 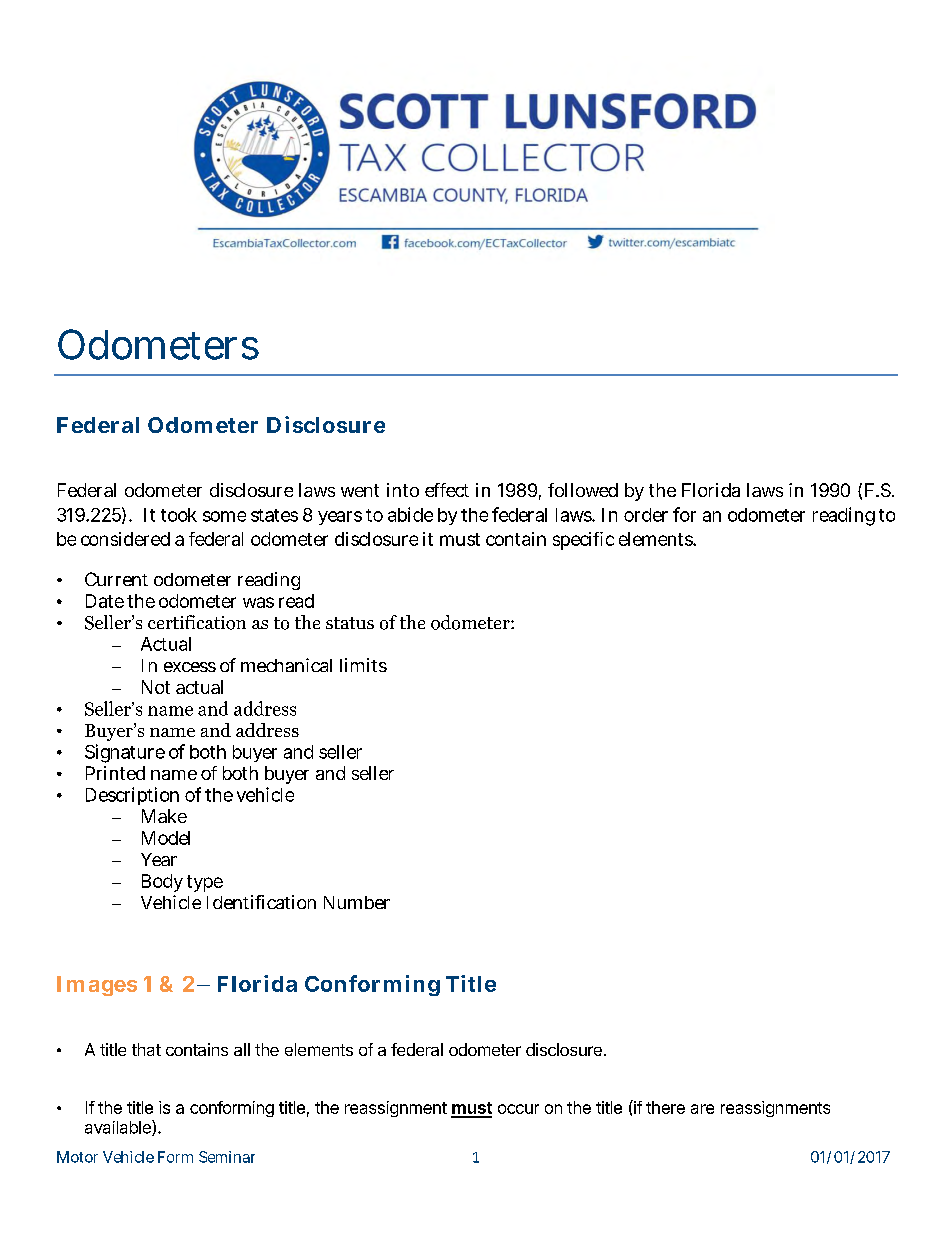 I want to click on available, so click(x=119, y=1128).
